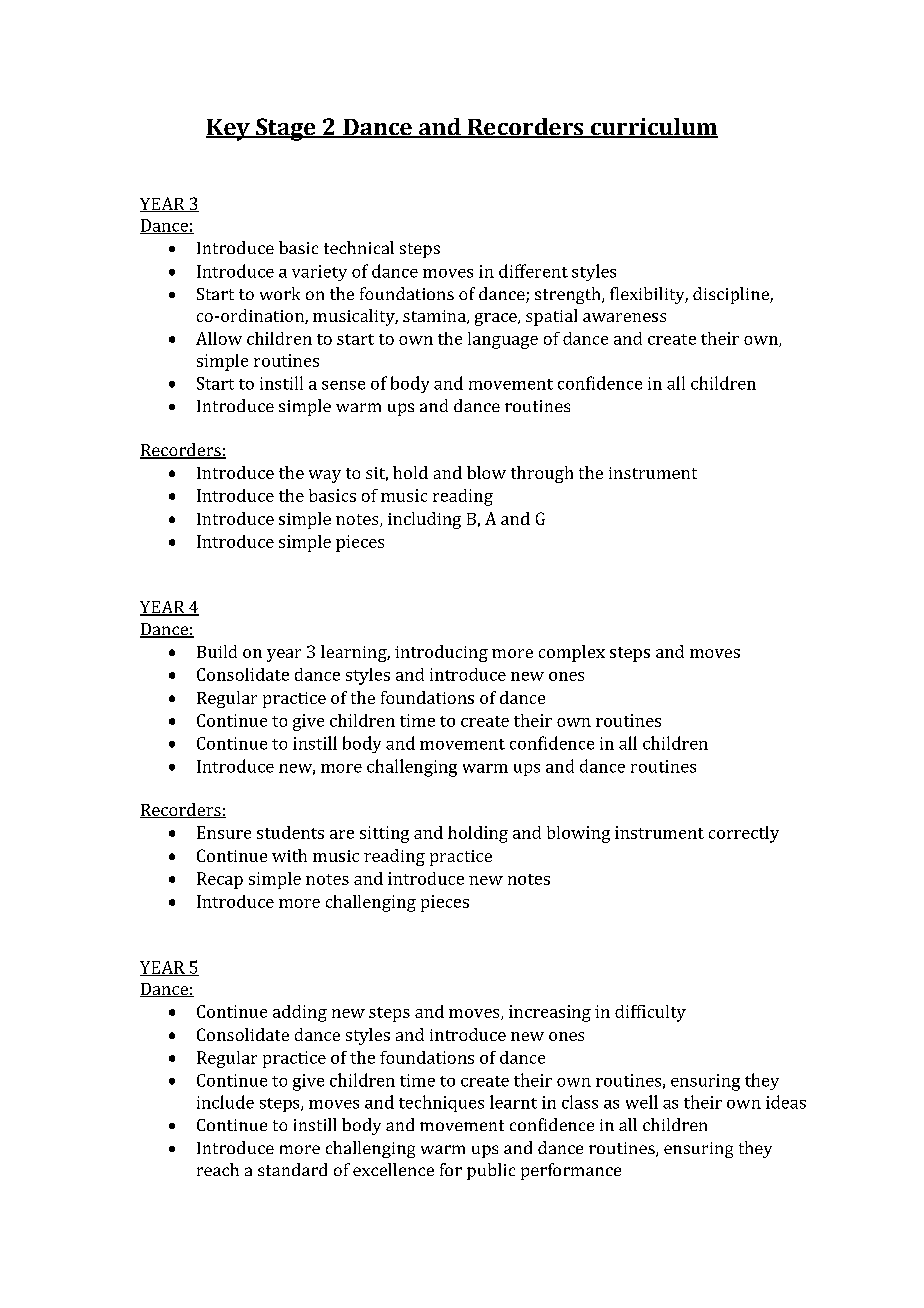 The width and height of the image is (924, 1308). What do you see at coordinates (533, 271) in the image?
I see `different` at bounding box center [533, 271].
